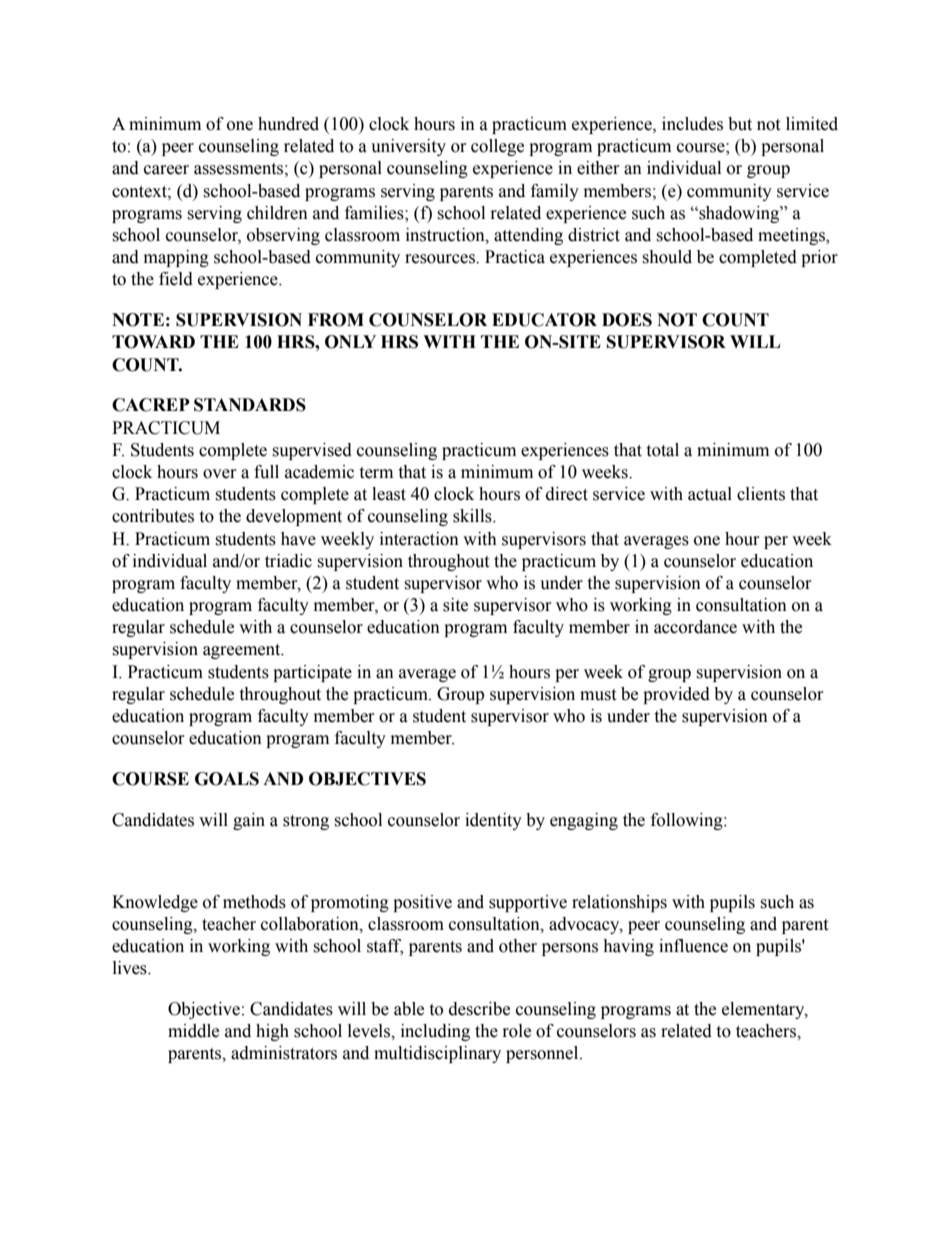  Describe the element at coordinates (193, 1031) in the image. I see `middle` at that location.
